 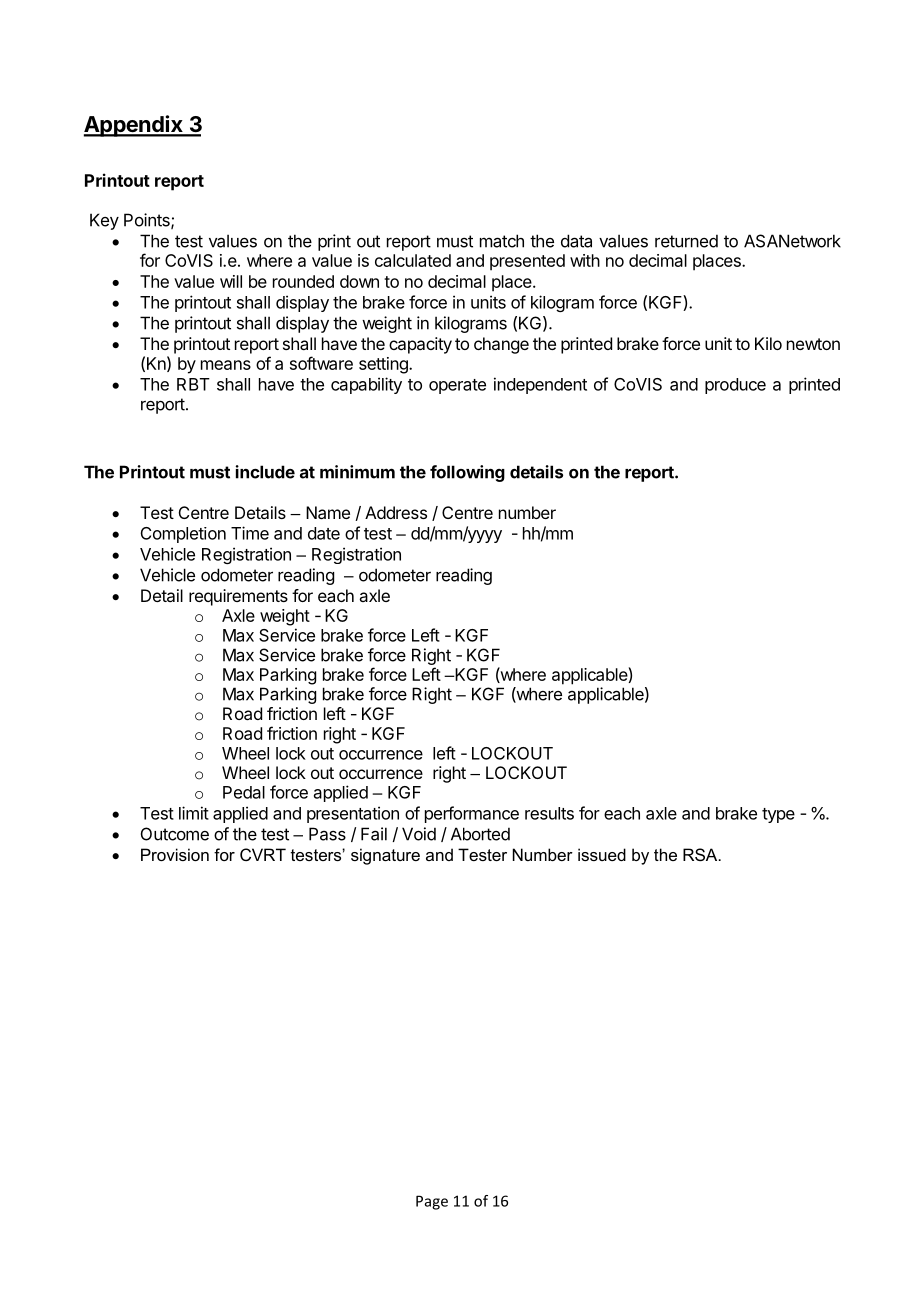 What do you see at coordinates (502, 241) in the image?
I see `match` at bounding box center [502, 241].
